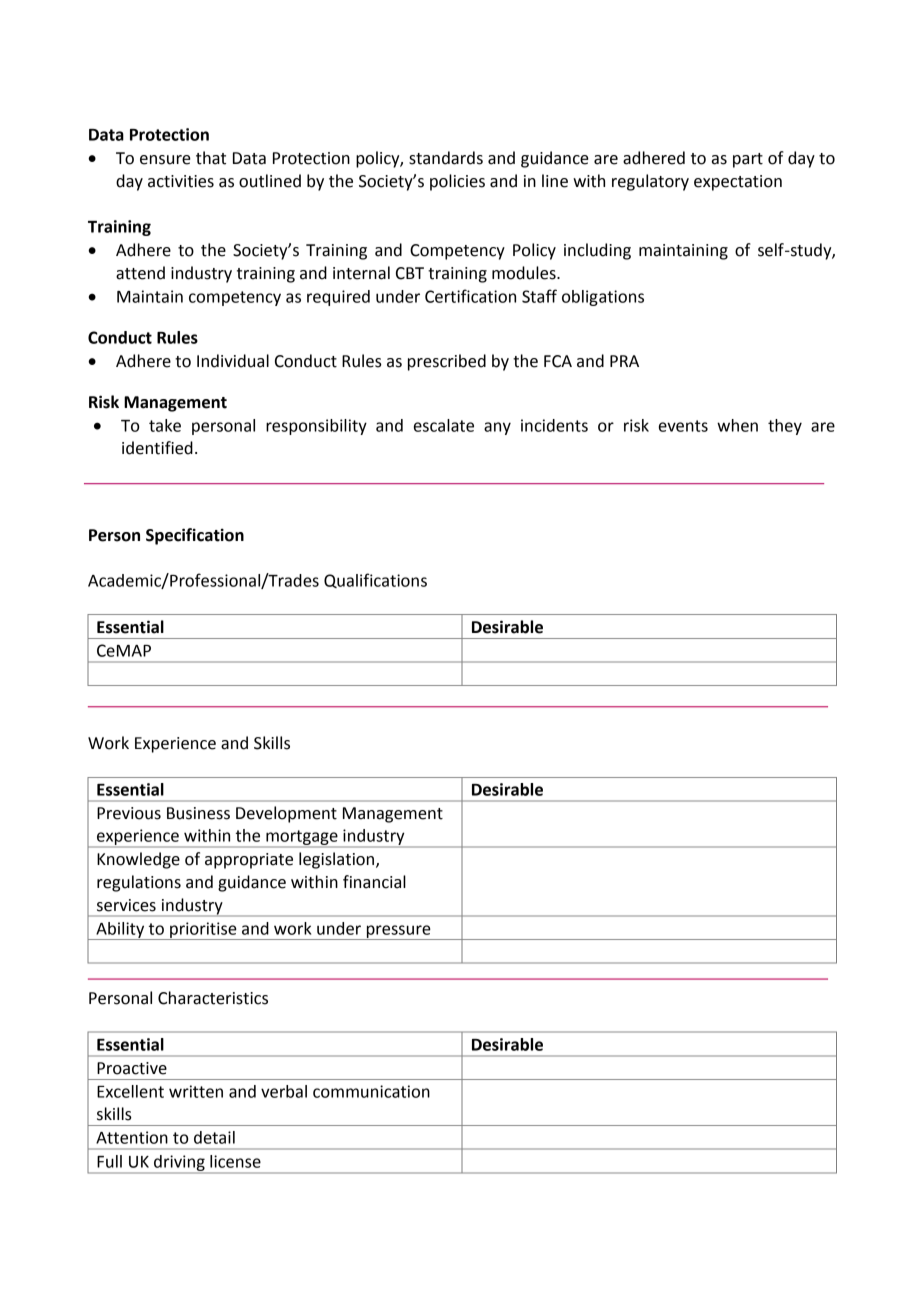  Describe the element at coordinates (457, 182) in the image. I see `policies` at that location.
